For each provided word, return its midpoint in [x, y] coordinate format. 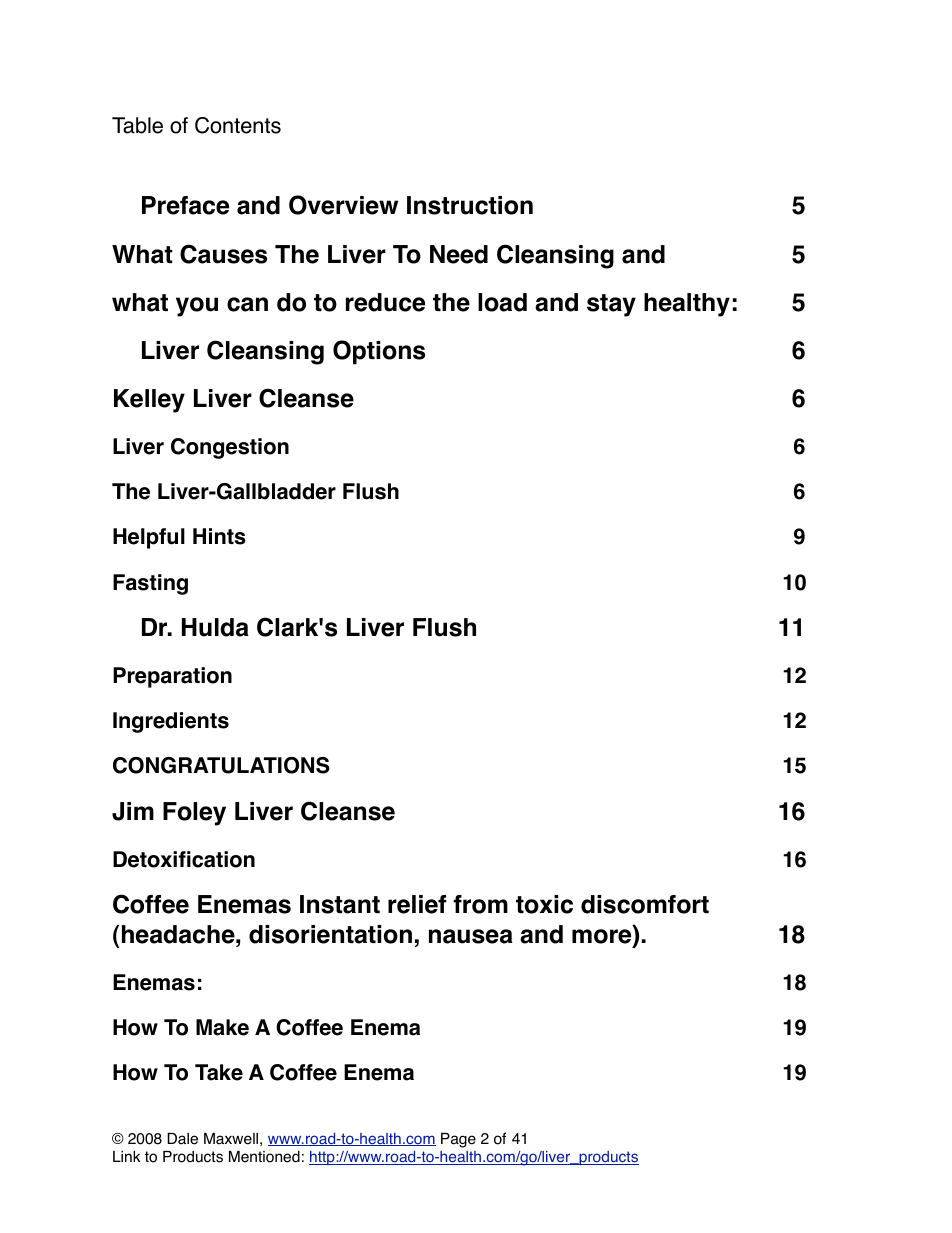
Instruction [470, 205]
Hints [219, 536]
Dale [182, 1139]
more [603, 936]
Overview [343, 205]
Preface [185, 205]
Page [458, 1140]
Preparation [172, 677]
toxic [544, 904]
